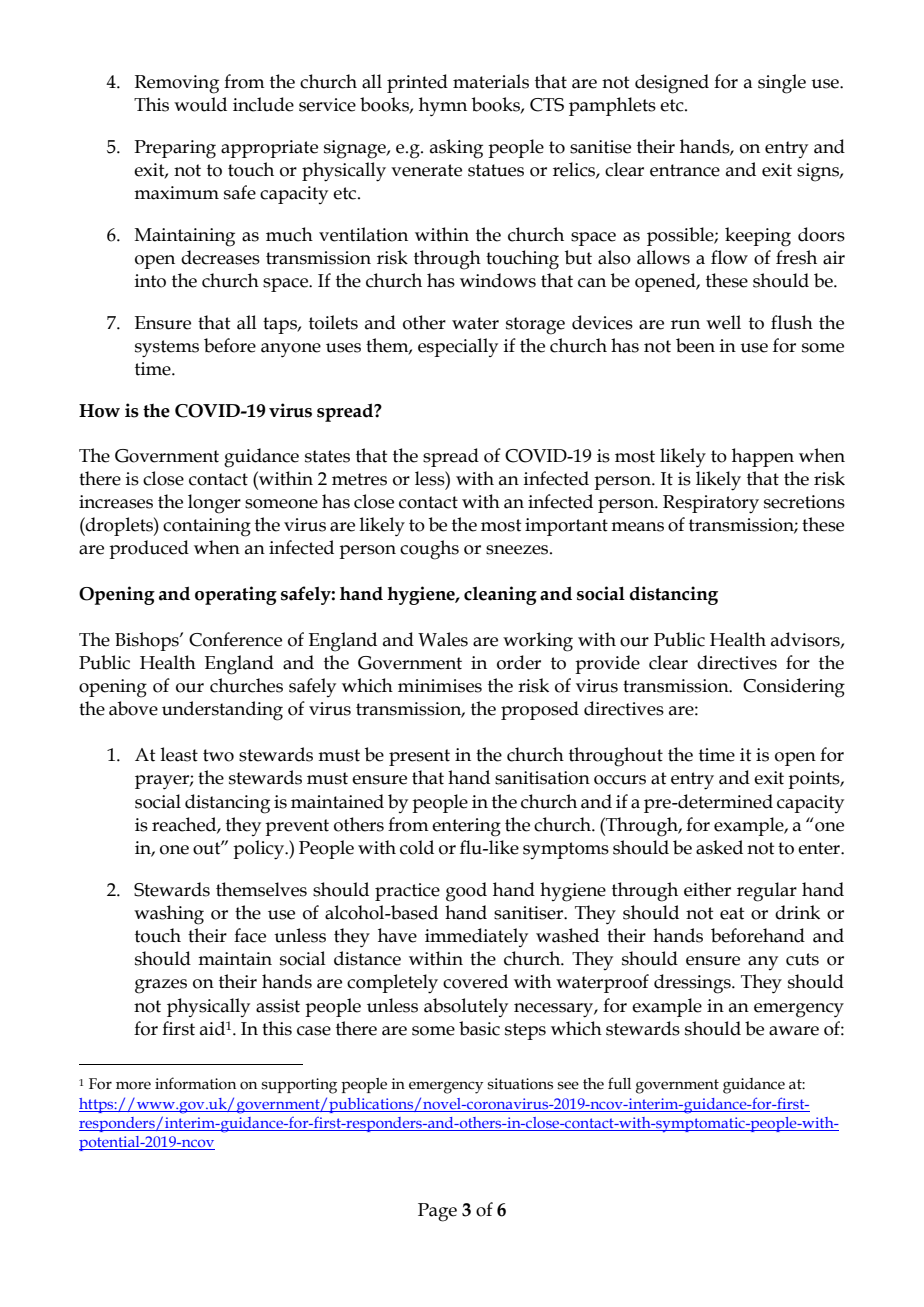 This page has height=1307, width=924. What do you see at coordinates (782, 84) in the page?
I see `single` at bounding box center [782, 84].
